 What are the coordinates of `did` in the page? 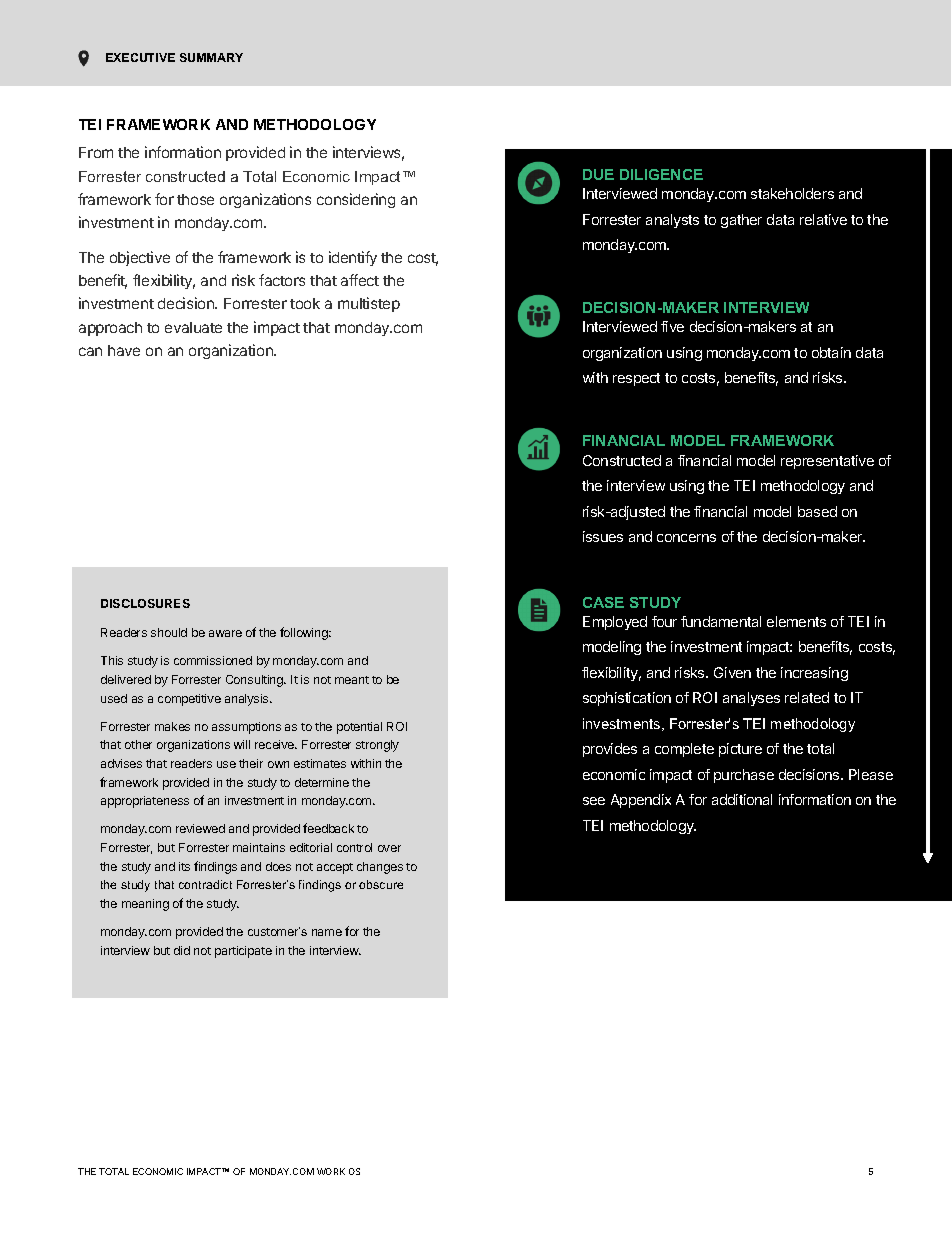 It's located at (182, 950).
